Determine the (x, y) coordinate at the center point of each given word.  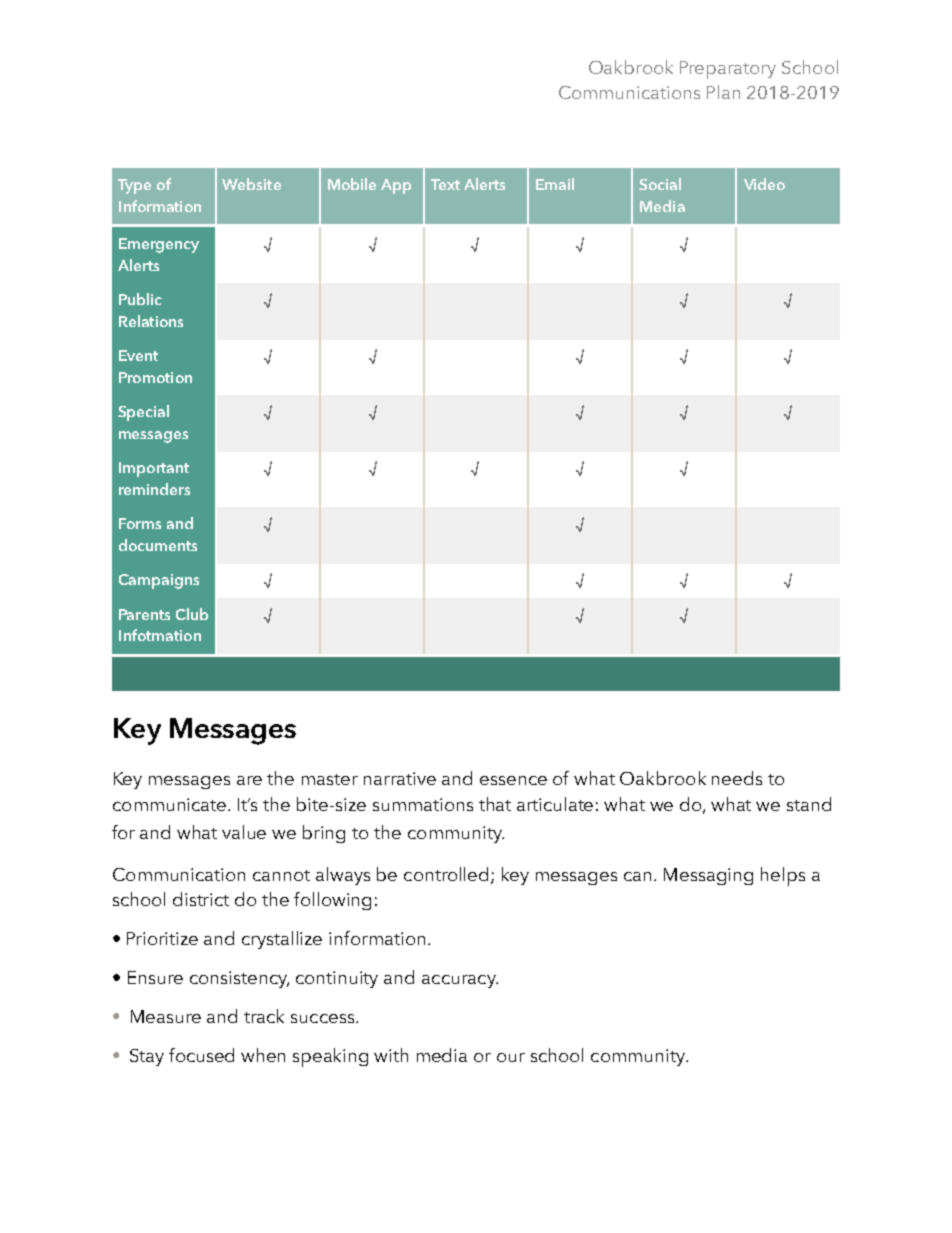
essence (513, 780)
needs (737, 778)
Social (660, 184)
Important (154, 469)
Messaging (708, 876)
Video (764, 184)
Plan (723, 92)
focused (201, 1055)
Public (140, 299)
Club (192, 614)
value (244, 832)
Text (445, 184)
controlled (446, 874)
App (396, 186)
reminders (154, 489)
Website (251, 184)
